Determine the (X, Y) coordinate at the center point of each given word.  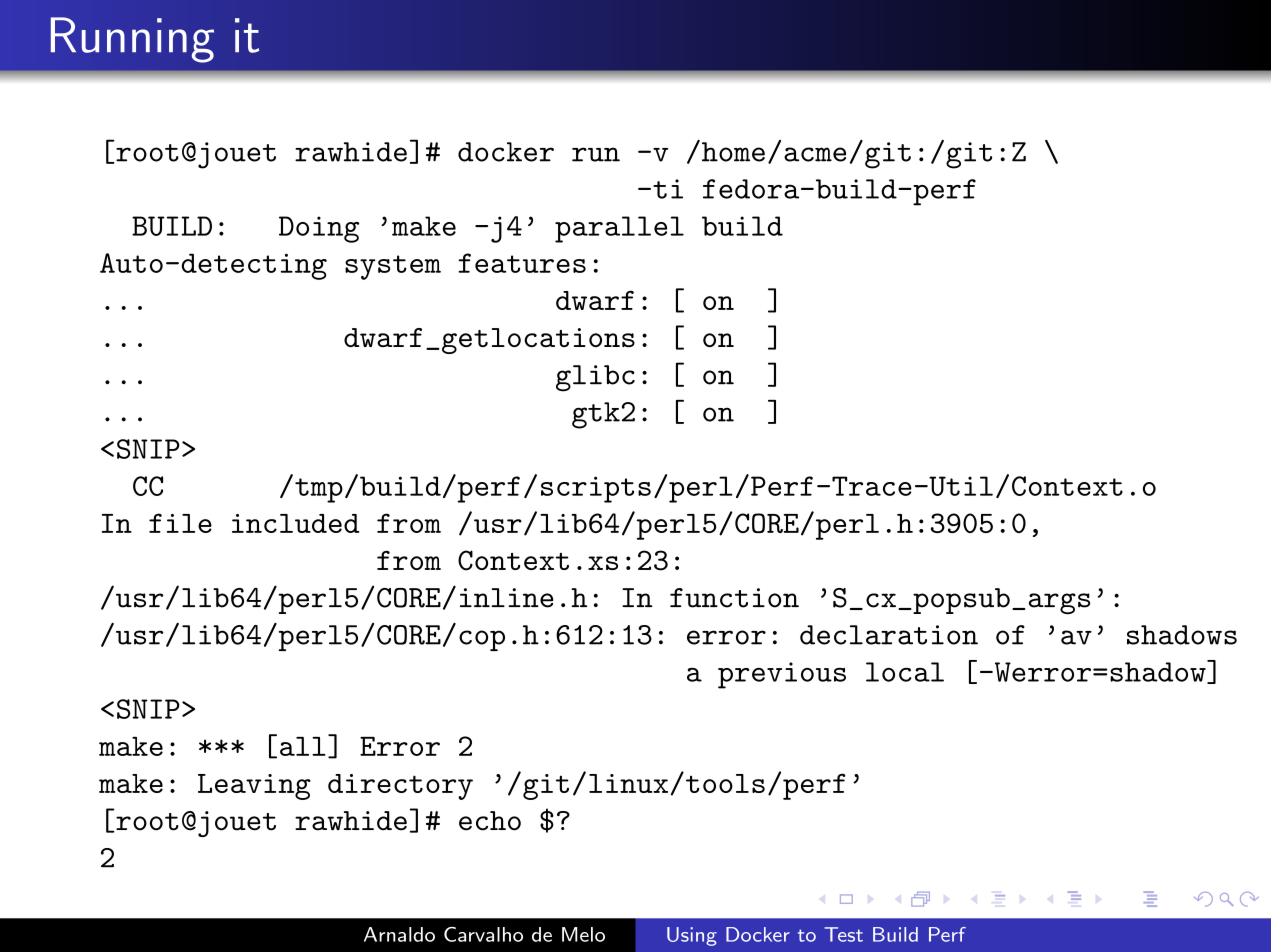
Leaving (254, 787)
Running (132, 40)
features (522, 263)
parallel (619, 229)
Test (843, 934)
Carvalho (483, 934)
